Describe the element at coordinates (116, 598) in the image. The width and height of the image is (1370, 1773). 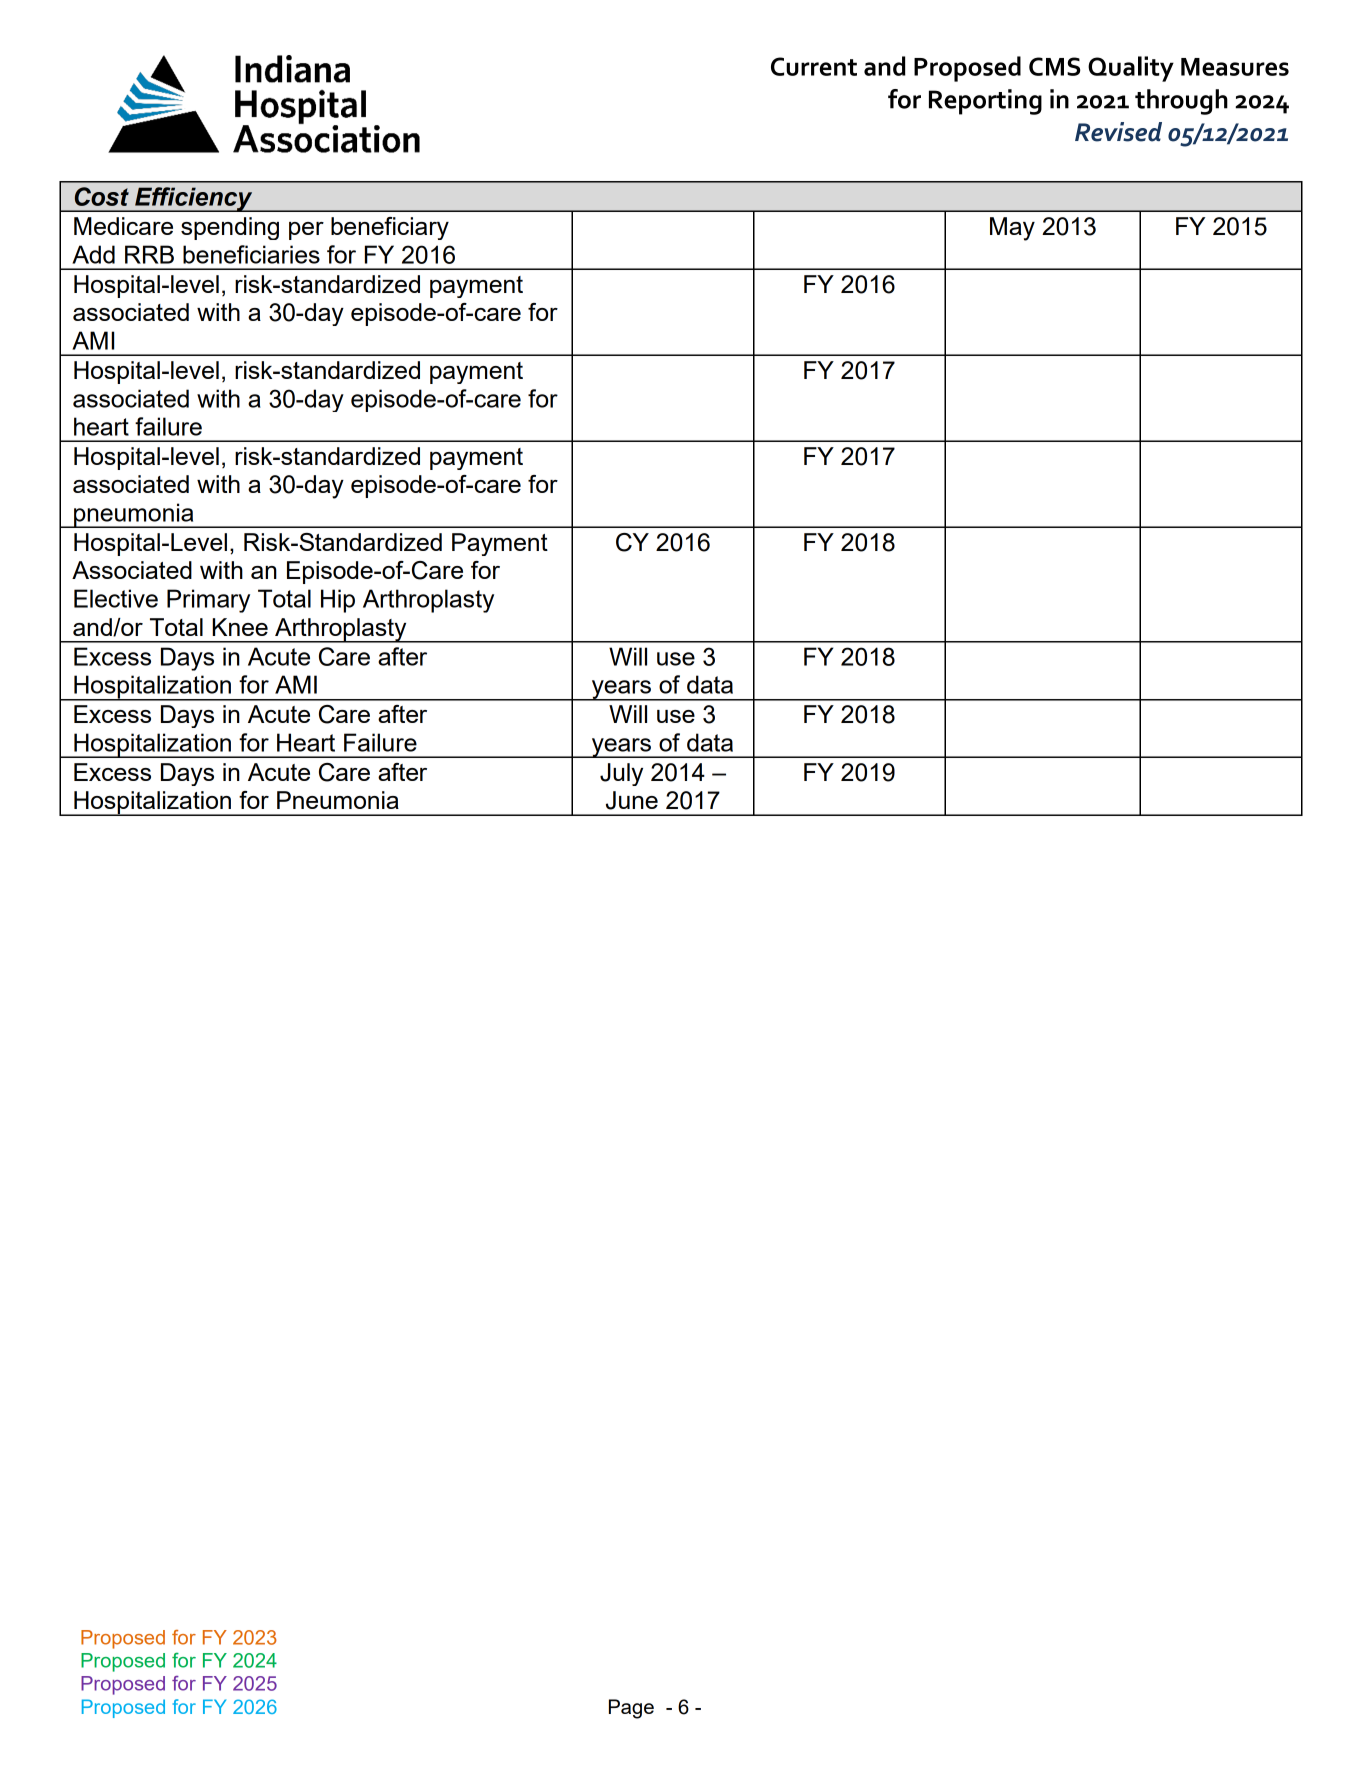
I see `Elective` at that location.
